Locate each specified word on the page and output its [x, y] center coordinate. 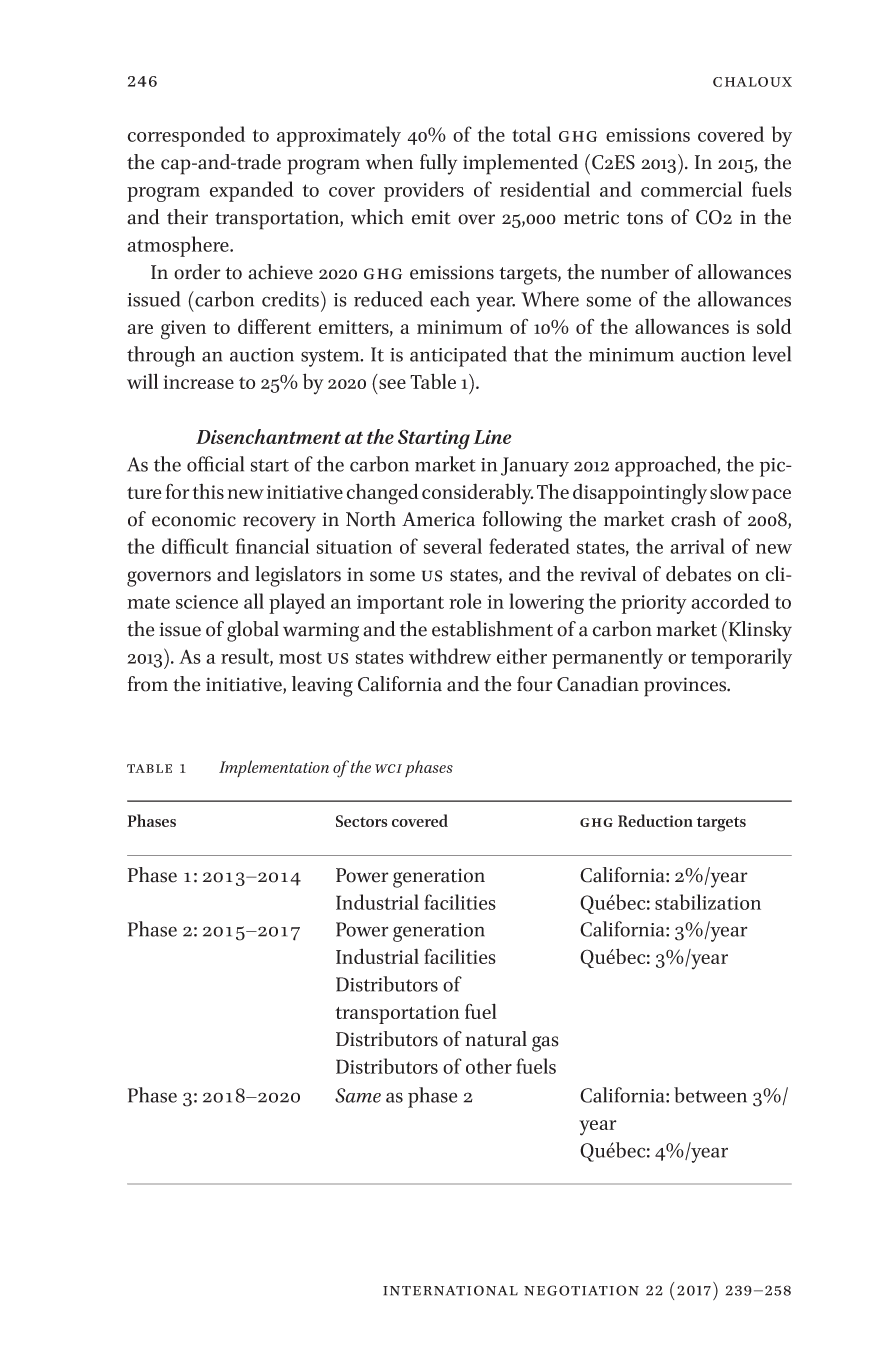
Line [492, 437]
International [450, 1290]
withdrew [450, 656]
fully [438, 164]
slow [729, 491]
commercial [691, 189]
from [148, 684]
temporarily [741, 658]
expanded [252, 191]
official [215, 464]
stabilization [708, 902]
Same [358, 1095]
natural [496, 1039]
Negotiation [581, 1290]
